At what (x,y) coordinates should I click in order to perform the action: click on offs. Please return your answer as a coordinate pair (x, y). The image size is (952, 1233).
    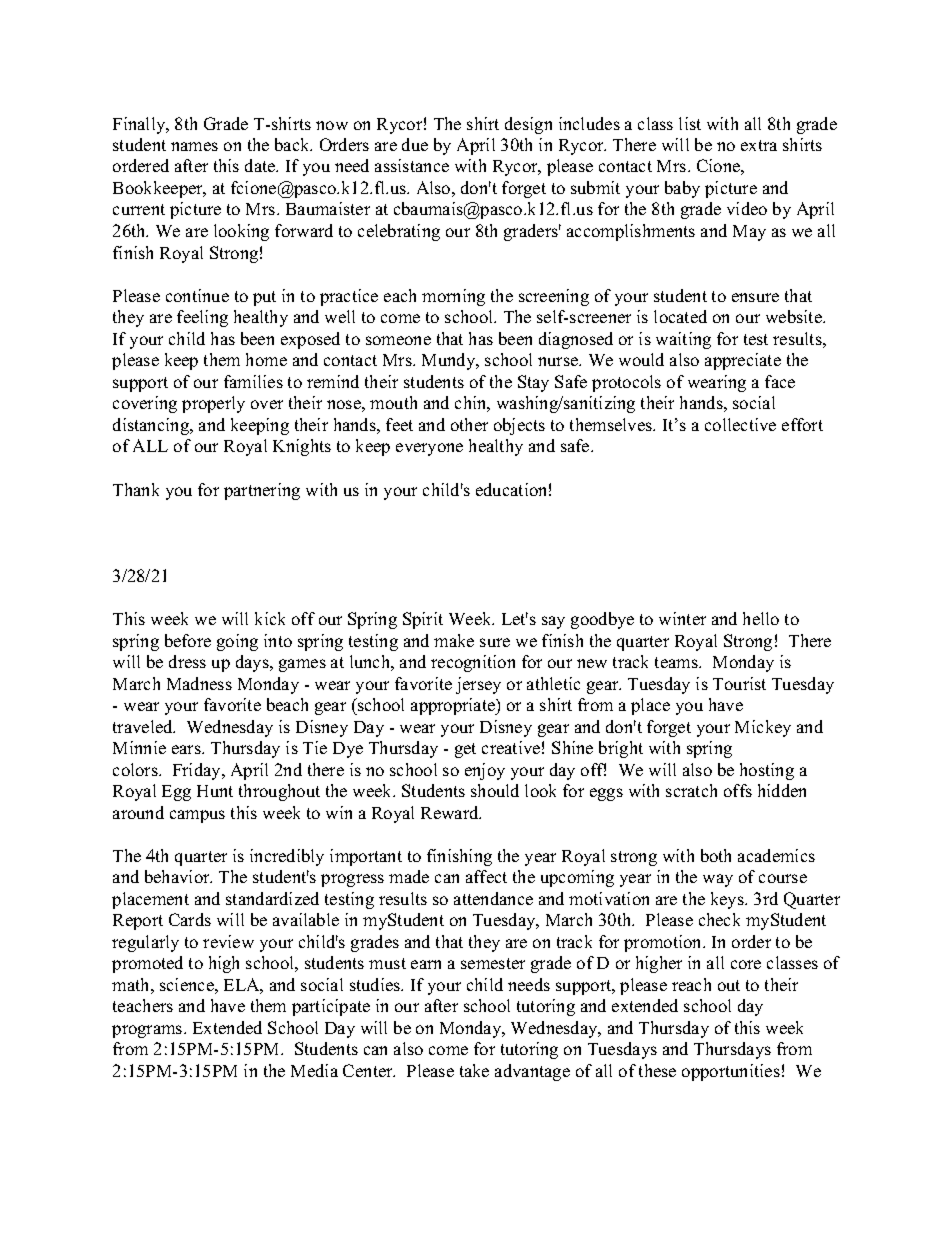
    Looking at the image, I should click on (738, 790).
